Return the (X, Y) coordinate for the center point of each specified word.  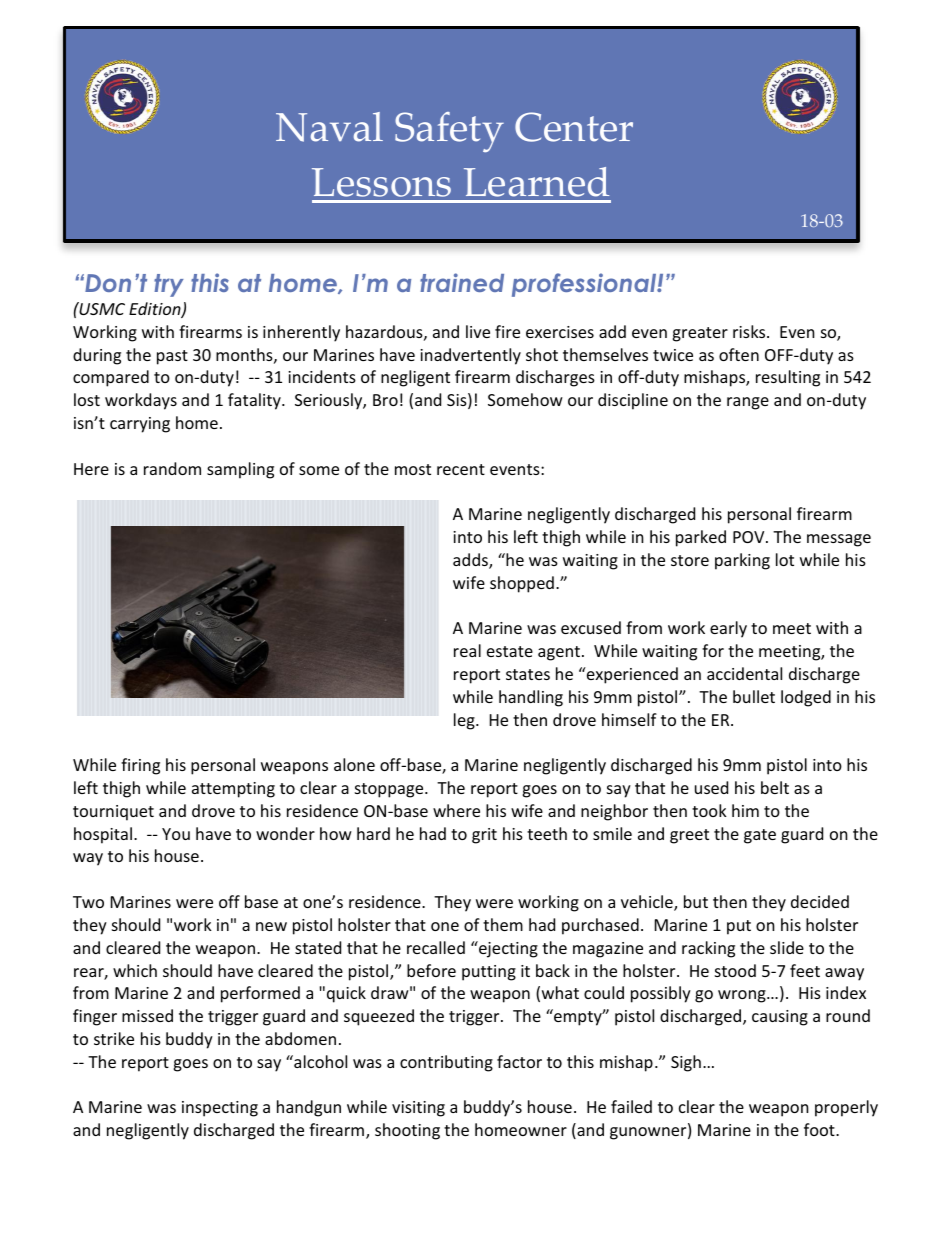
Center (574, 127)
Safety (449, 132)
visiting (418, 1109)
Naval (329, 127)
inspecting (220, 1109)
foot (820, 1129)
